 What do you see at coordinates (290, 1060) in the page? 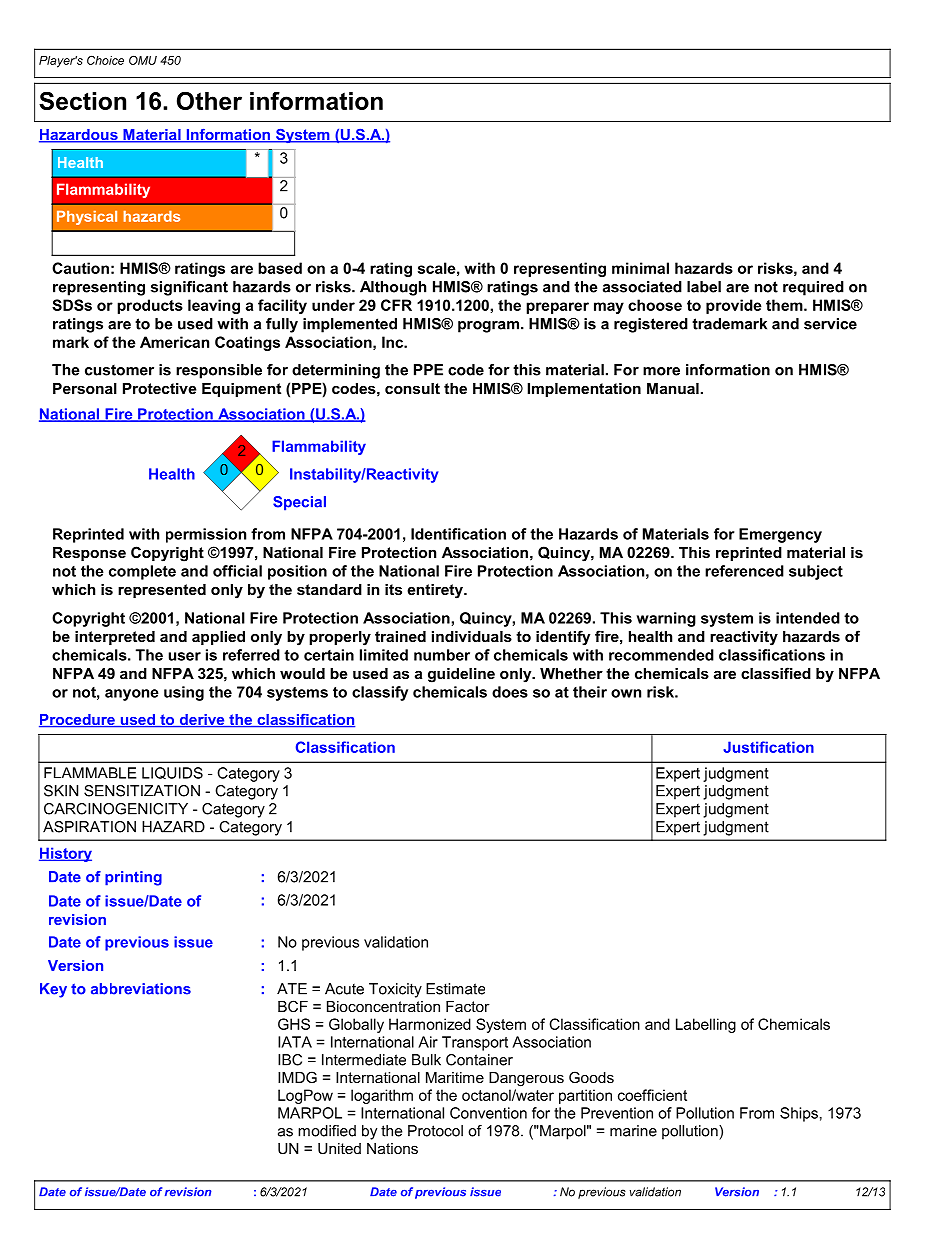
I see `IBC` at bounding box center [290, 1060].
